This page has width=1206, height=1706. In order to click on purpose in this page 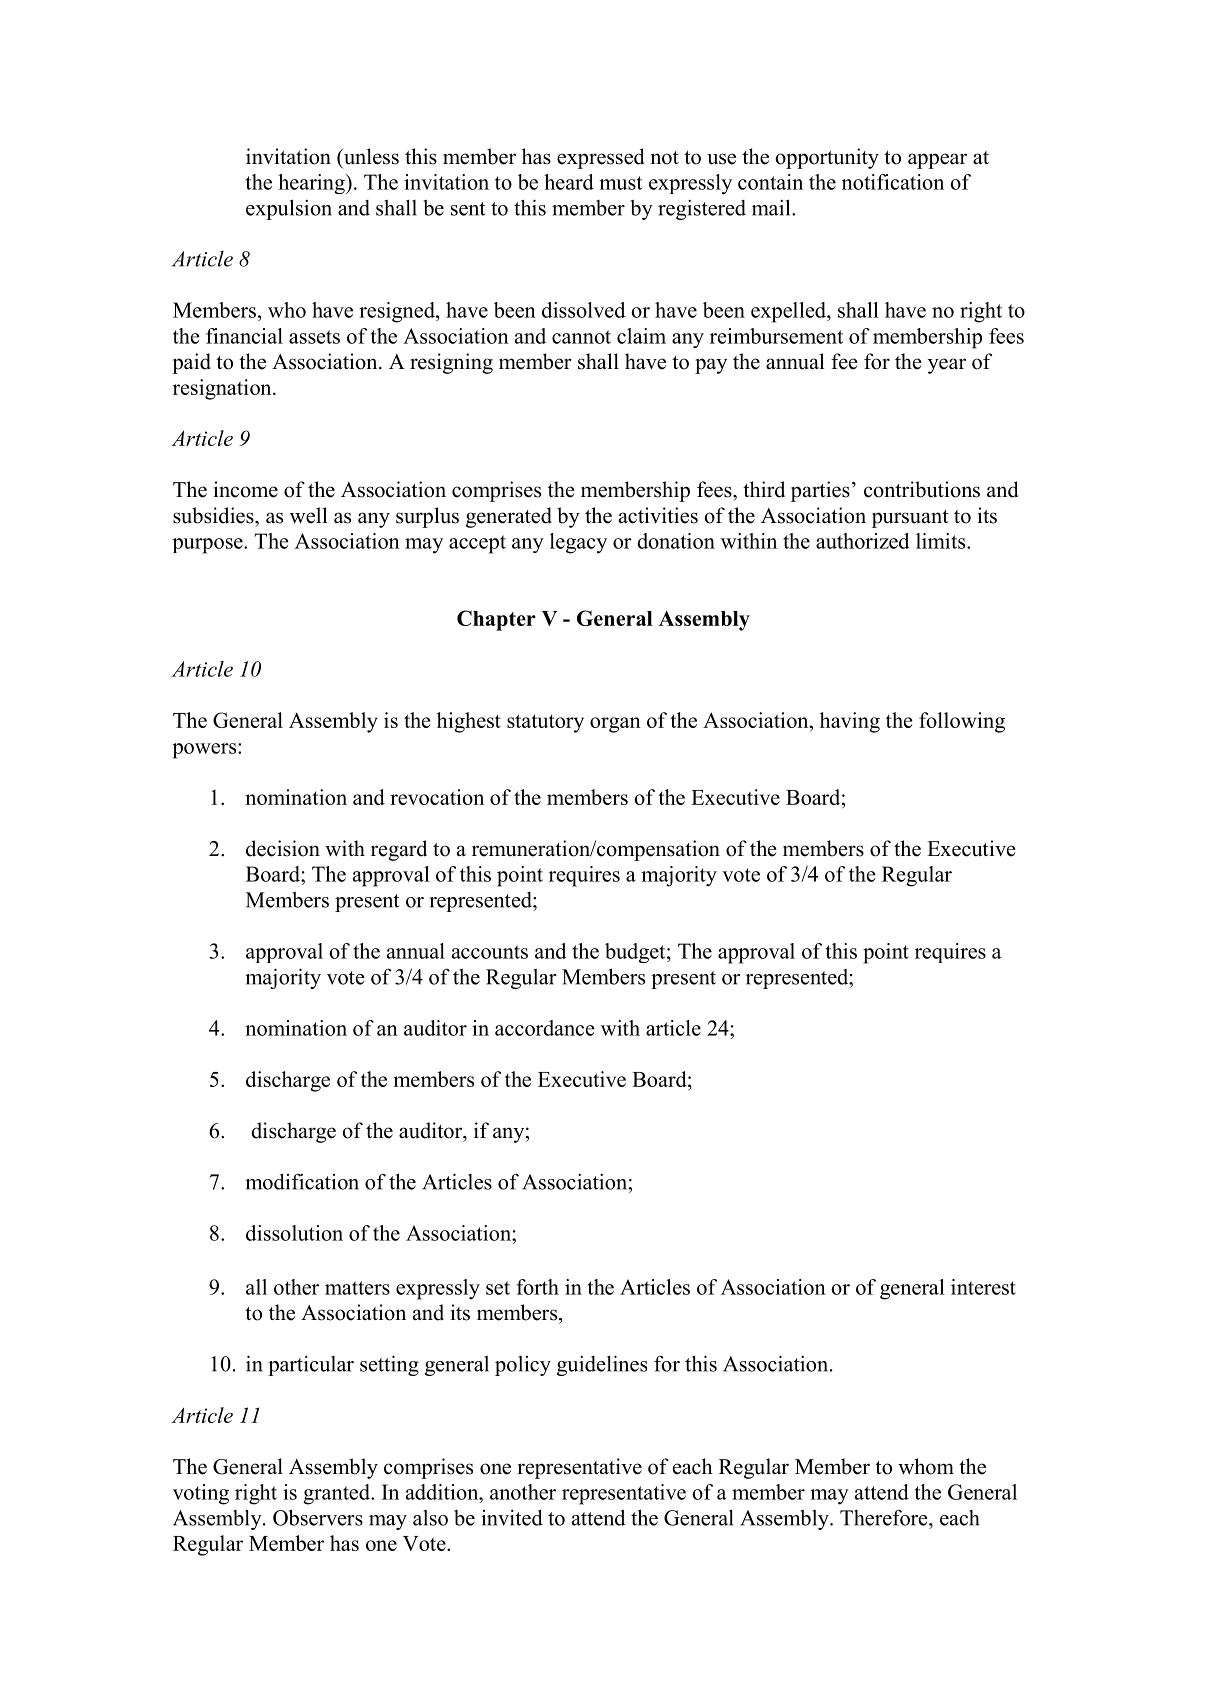, I will do `click(208, 546)`.
